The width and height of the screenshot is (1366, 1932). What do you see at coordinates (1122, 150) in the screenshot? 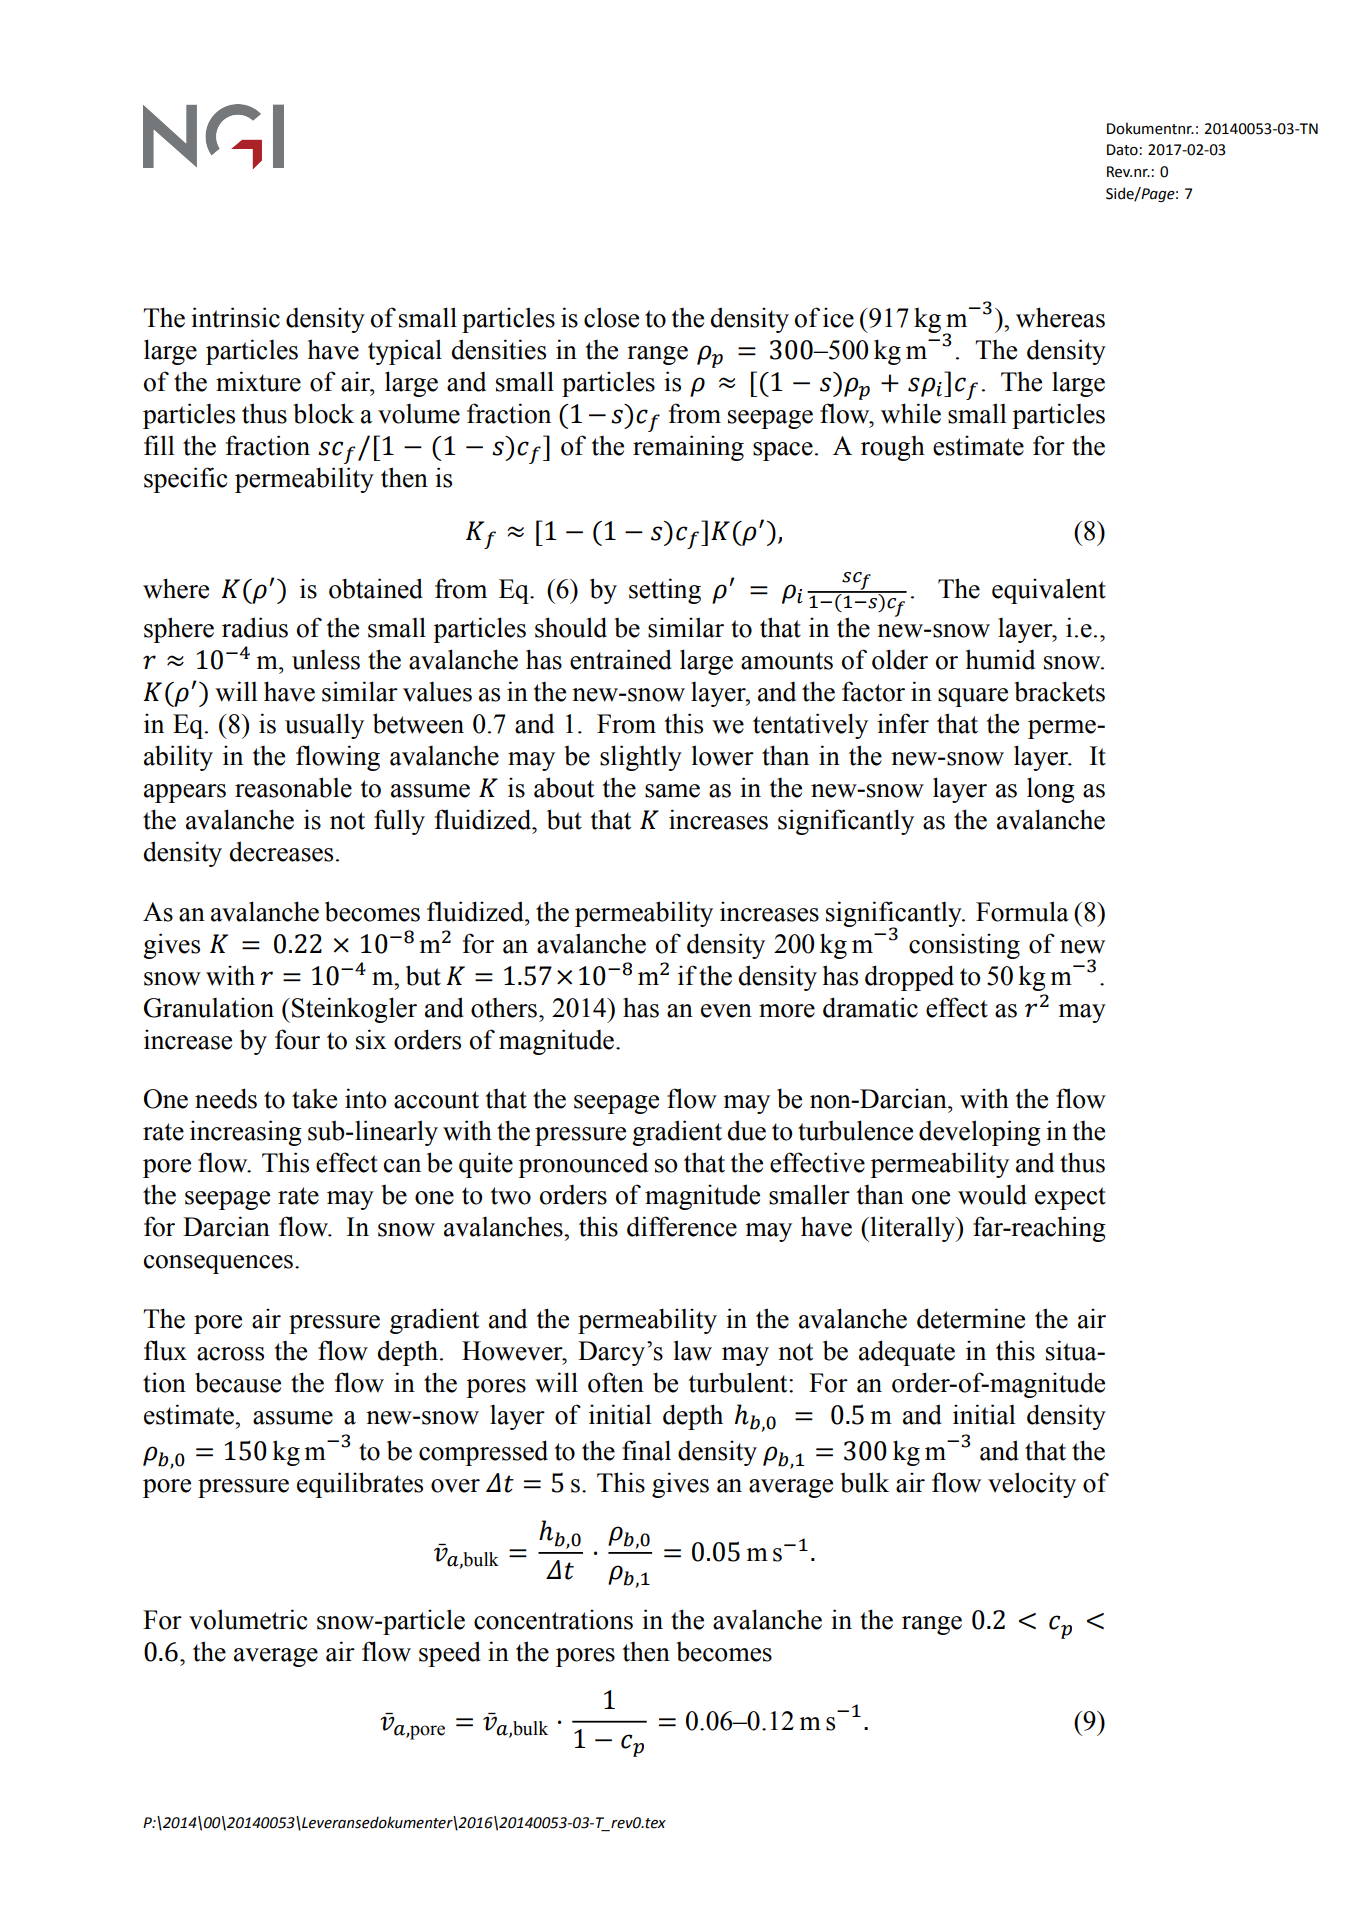
I see `Dato` at bounding box center [1122, 150].
